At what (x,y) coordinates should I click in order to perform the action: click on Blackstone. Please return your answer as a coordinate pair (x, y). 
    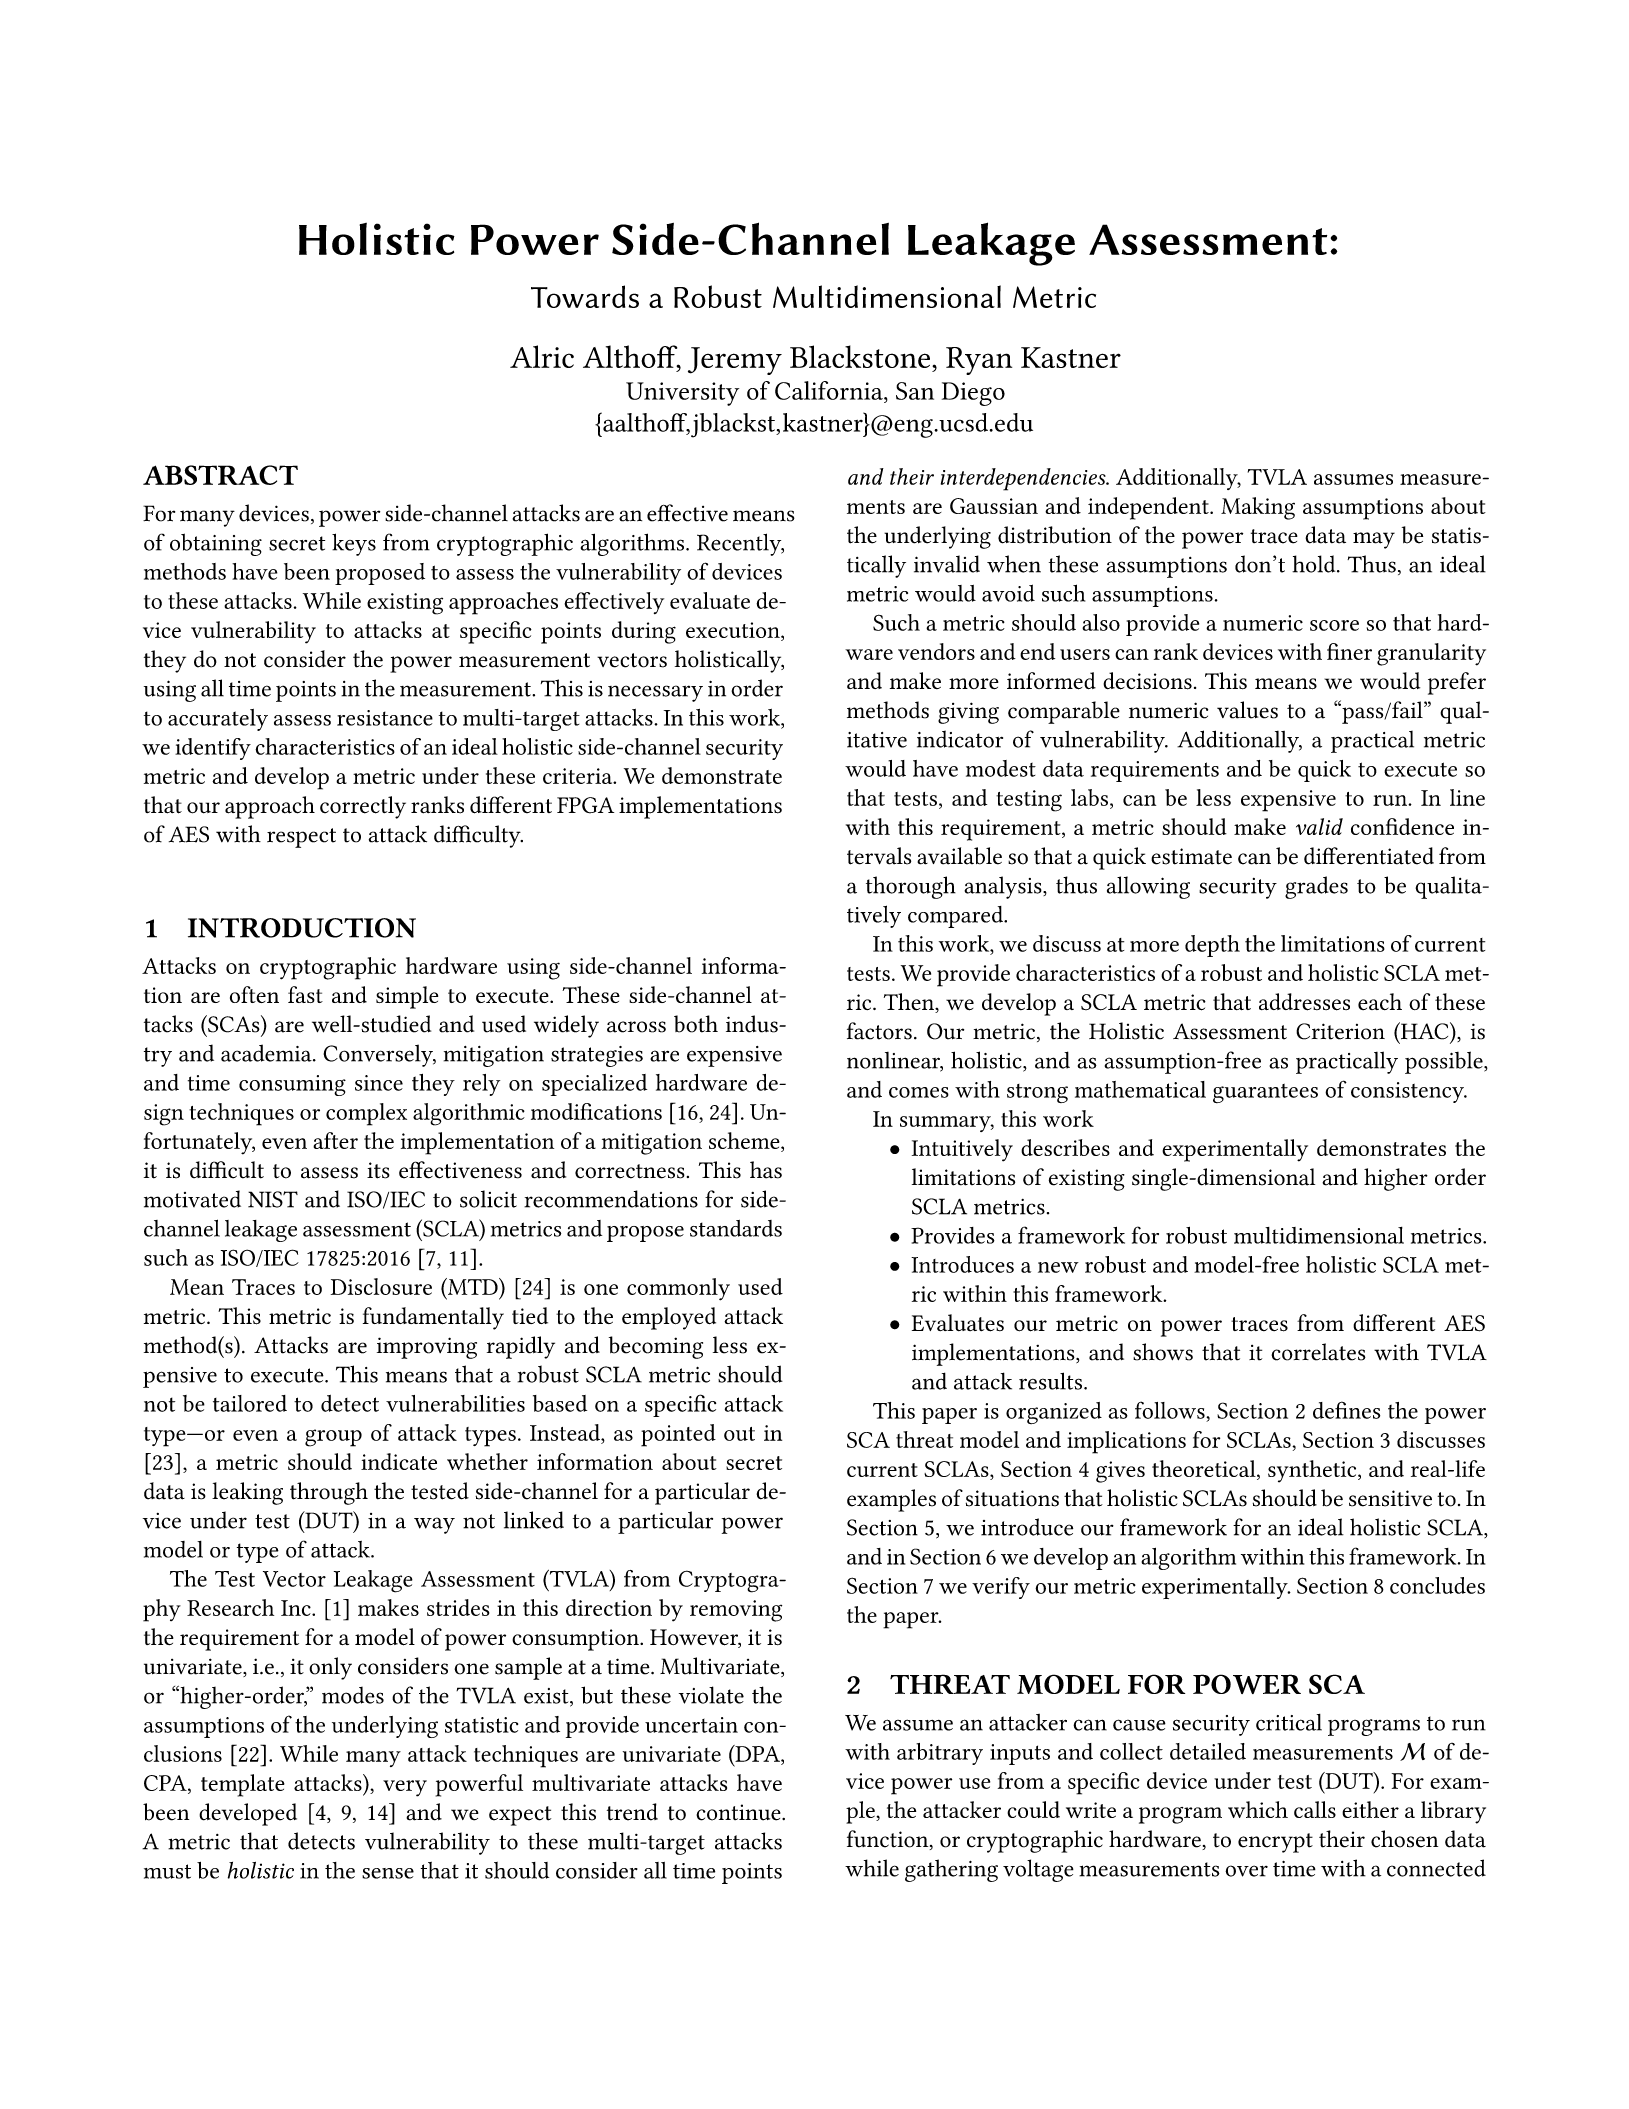
    Looking at the image, I should click on (860, 356).
